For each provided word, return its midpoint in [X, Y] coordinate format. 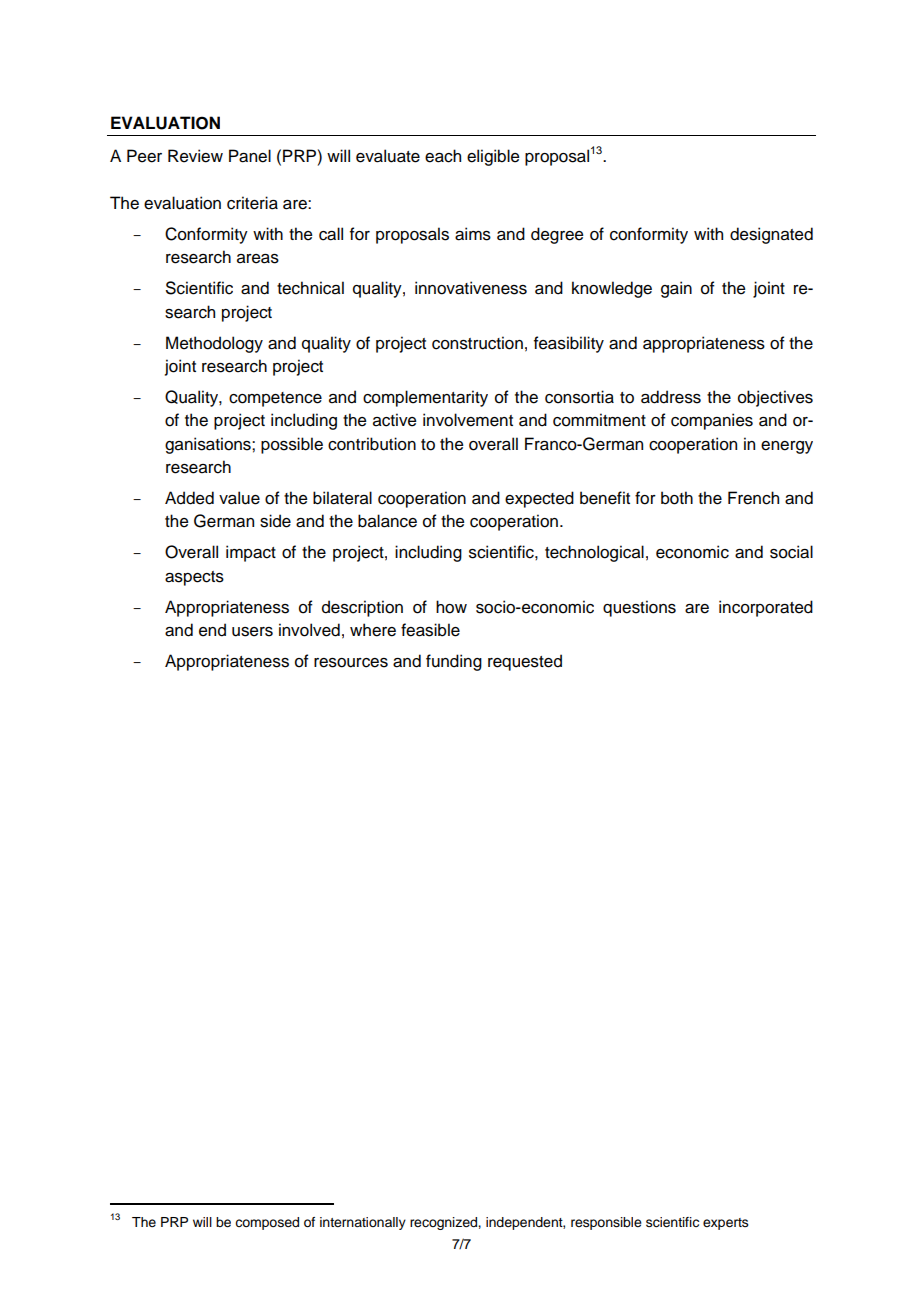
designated [771, 235]
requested [525, 662]
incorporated [766, 608]
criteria [252, 203]
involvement [468, 420]
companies [712, 421]
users [252, 632]
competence [275, 399]
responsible [606, 1223]
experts [726, 1224]
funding [454, 662]
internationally [363, 1223]
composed [267, 1223]
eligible [493, 157]
